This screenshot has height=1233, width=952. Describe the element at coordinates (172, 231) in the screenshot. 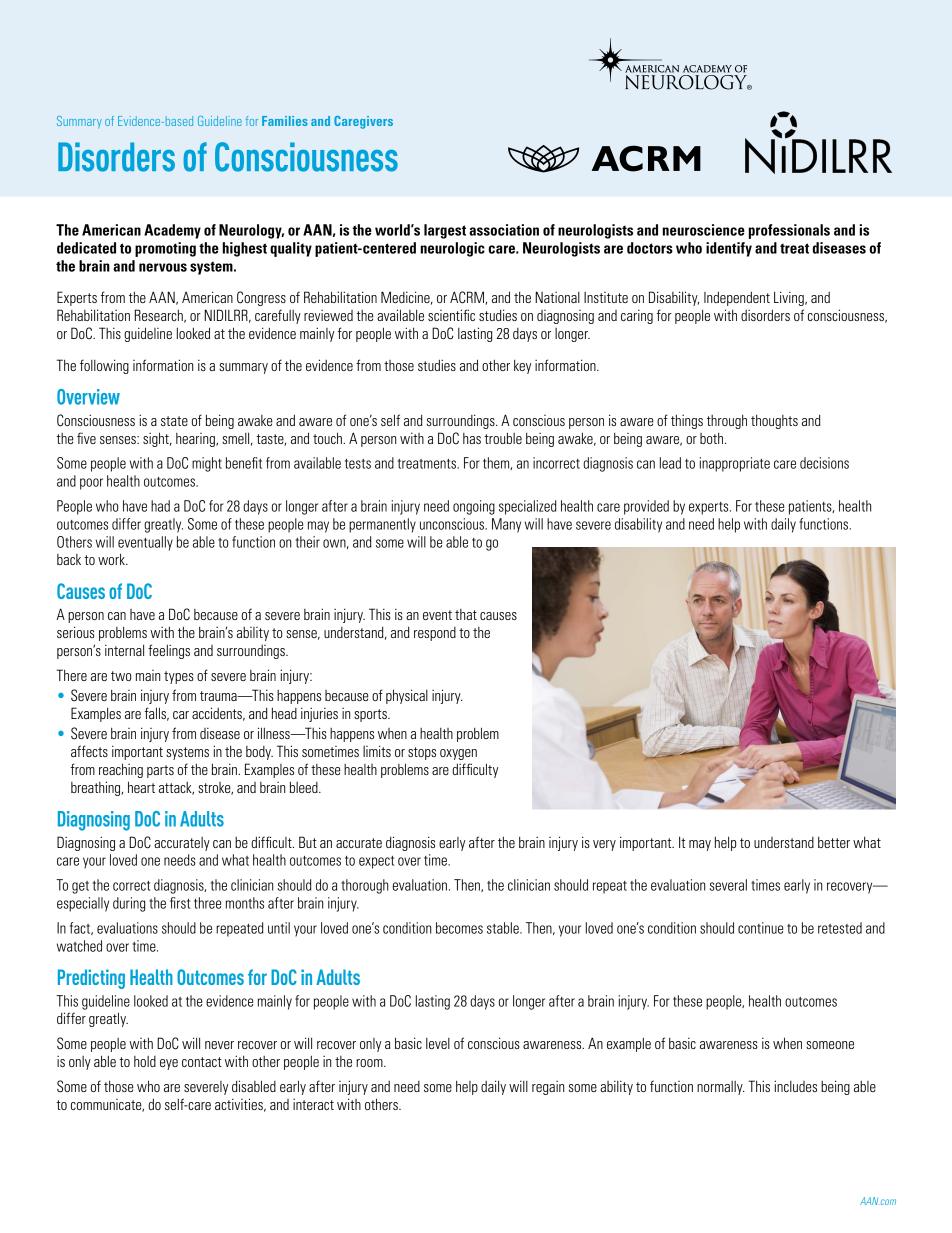

I see `Academy` at that location.
